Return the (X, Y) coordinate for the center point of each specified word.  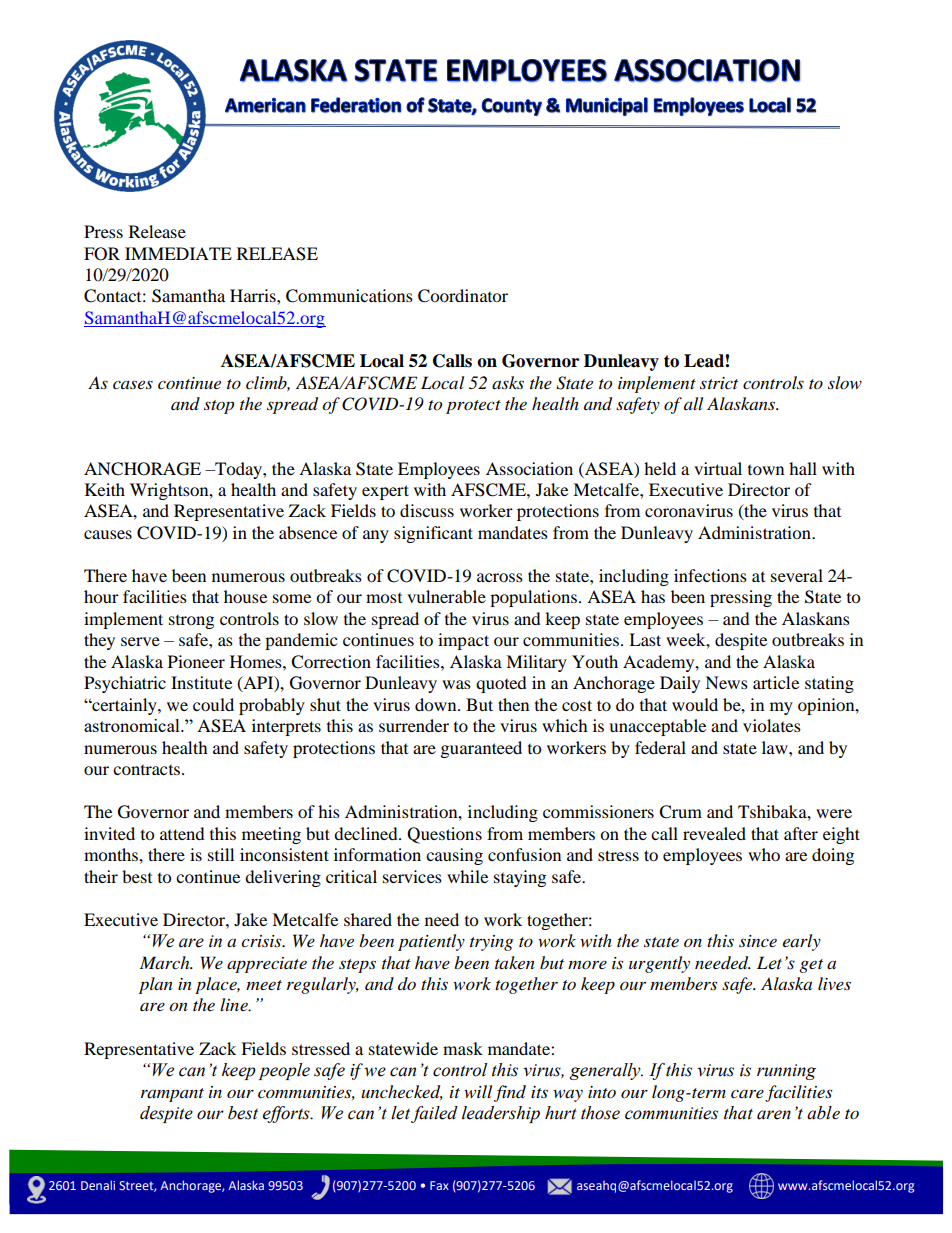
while (467, 876)
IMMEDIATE (178, 253)
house (245, 596)
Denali (98, 1185)
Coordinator (463, 296)
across (500, 577)
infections (710, 575)
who (764, 854)
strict (719, 383)
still (221, 854)
